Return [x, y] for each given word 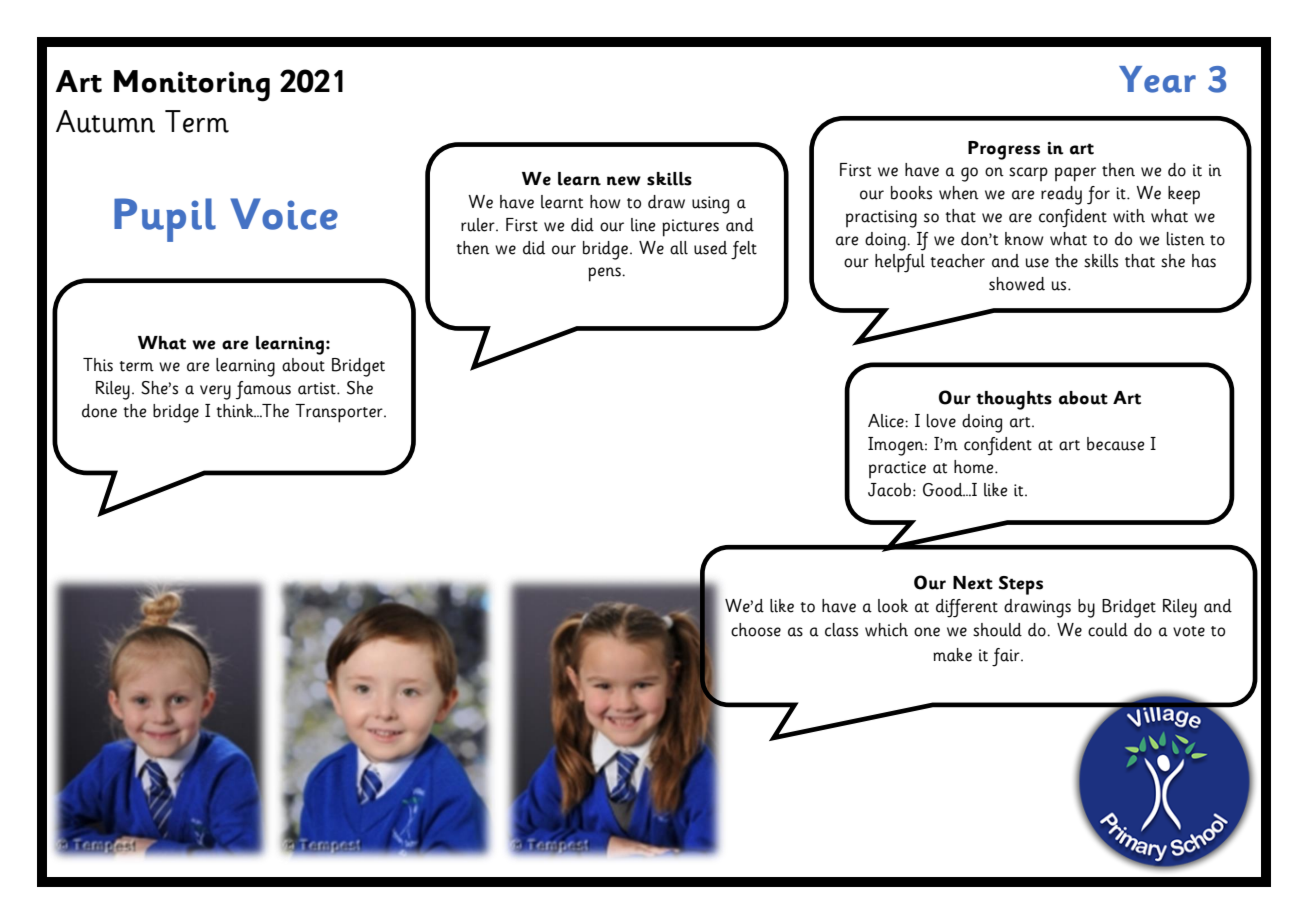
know [1024, 239]
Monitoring [192, 86]
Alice [887, 421]
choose [756, 630]
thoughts [1014, 400]
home [975, 467]
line [643, 225]
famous [263, 390]
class [841, 630]
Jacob [889, 490]
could [1108, 630]
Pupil [165, 220]
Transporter [340, 413]
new [624, 181]
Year [1157, 79]
